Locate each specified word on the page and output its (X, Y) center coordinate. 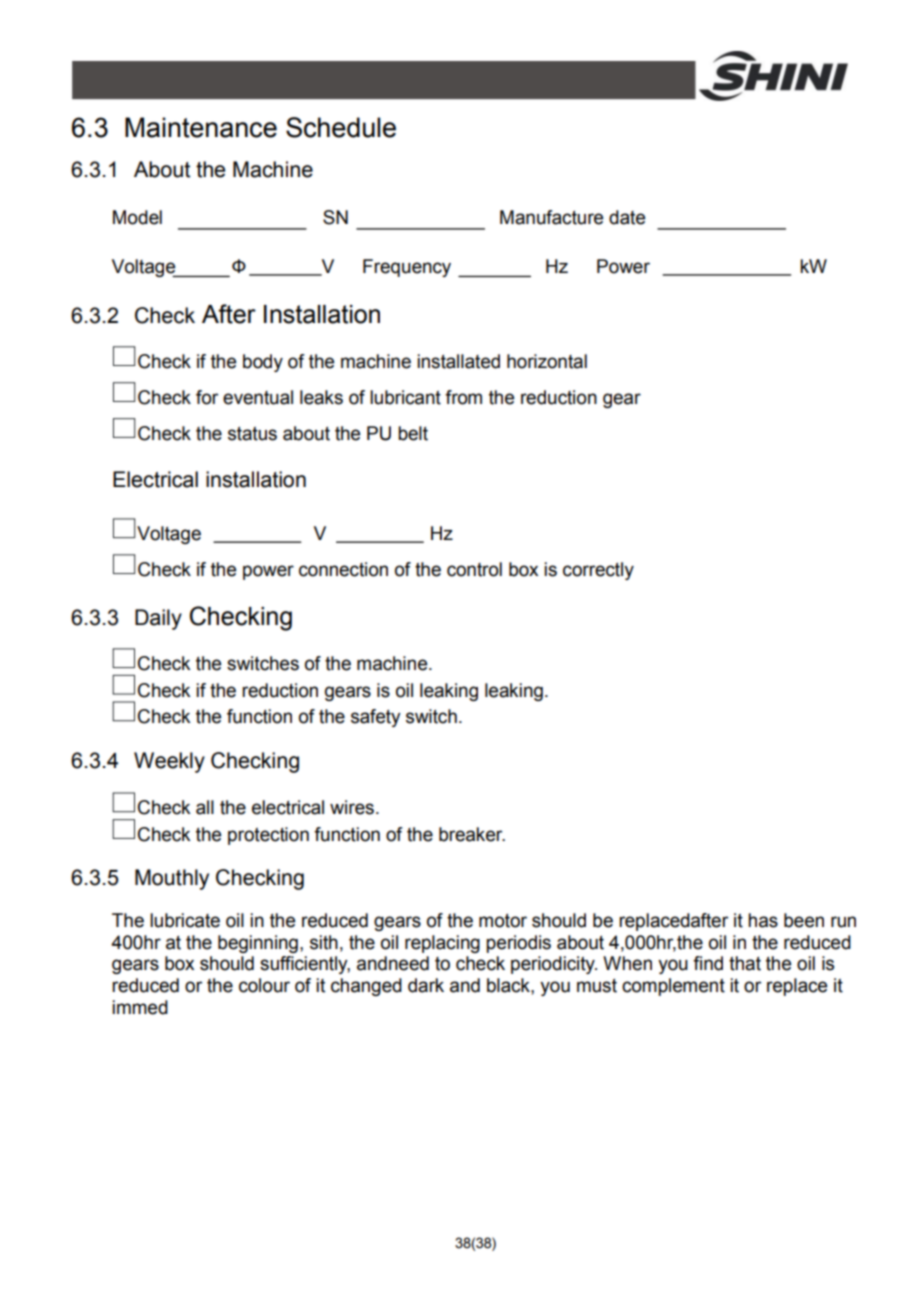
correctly (598, 571)
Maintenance (201, 127)
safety (376, 718)
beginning (258, 944)
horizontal (547, 361)
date (627, 217)
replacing (442, 944)
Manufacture (551, 217)
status (252, 434)
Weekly (169, 762)
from (463, 397)
